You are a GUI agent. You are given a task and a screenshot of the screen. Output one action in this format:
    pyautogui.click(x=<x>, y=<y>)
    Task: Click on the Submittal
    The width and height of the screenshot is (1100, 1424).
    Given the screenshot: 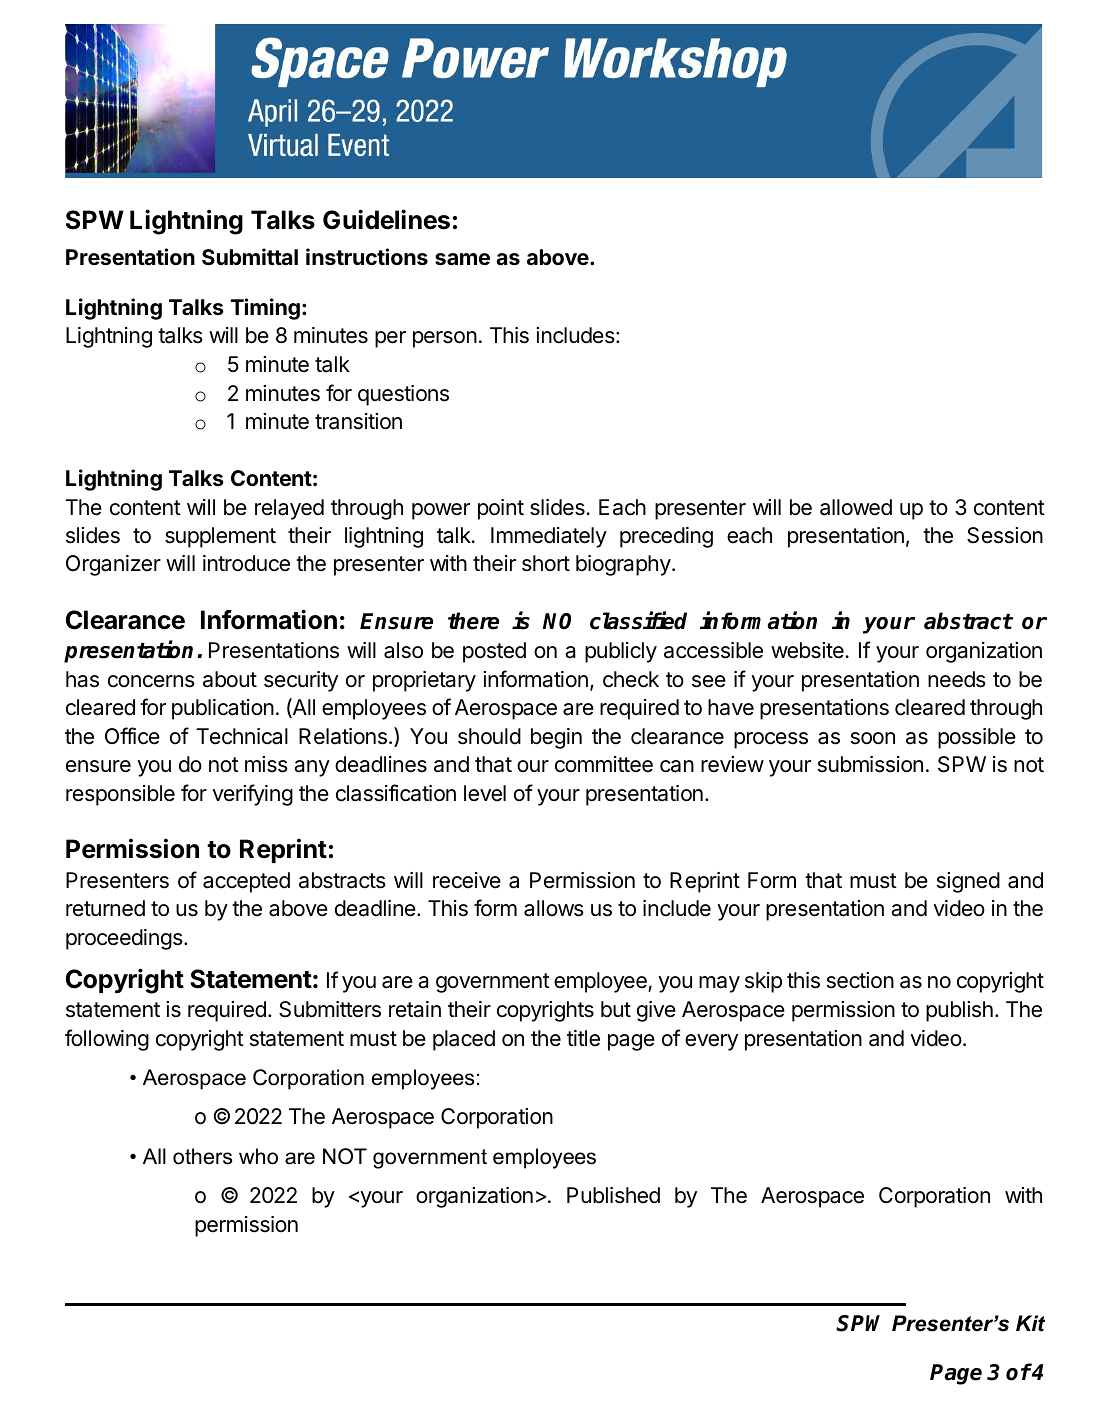 What is the action you would take?
    pyautogui.click(x=250, y=257)
